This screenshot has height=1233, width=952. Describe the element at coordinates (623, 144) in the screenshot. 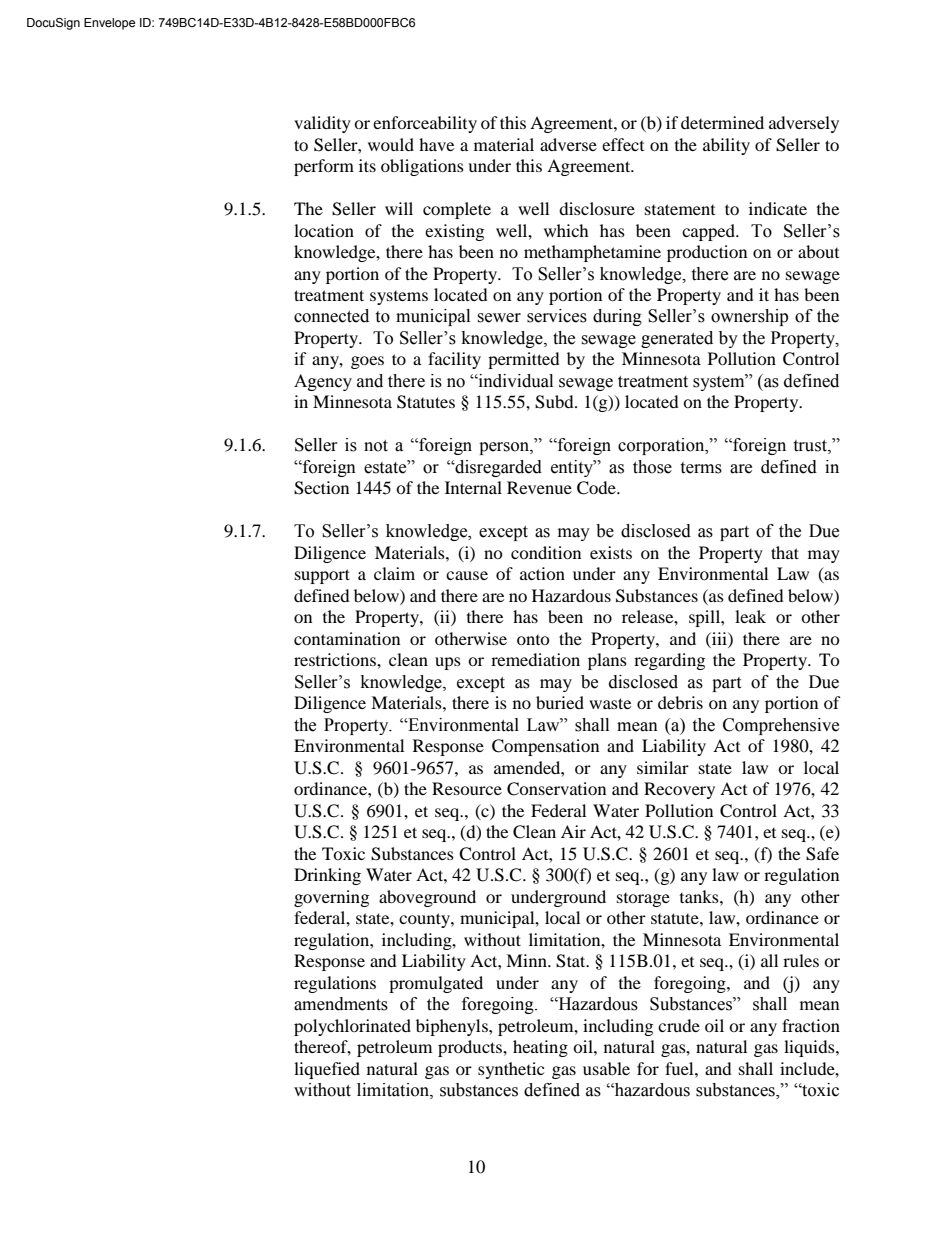

I see `effect` at that location.
